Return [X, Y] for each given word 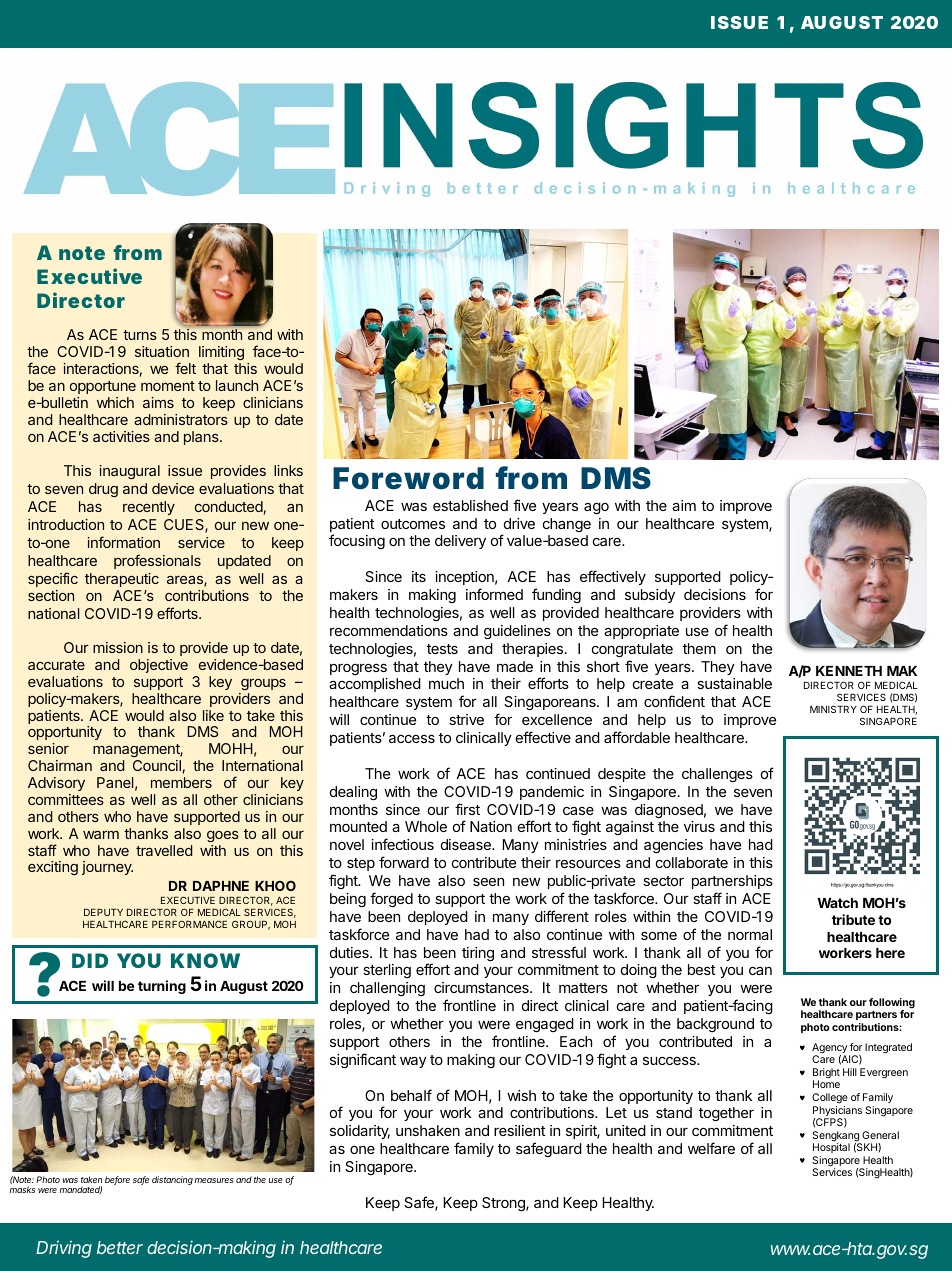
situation [162, 351]
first [467, 809]
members [181, 782]
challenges [717, 775]
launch [237, 385]
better [120, 1247]
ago [596, 508]
